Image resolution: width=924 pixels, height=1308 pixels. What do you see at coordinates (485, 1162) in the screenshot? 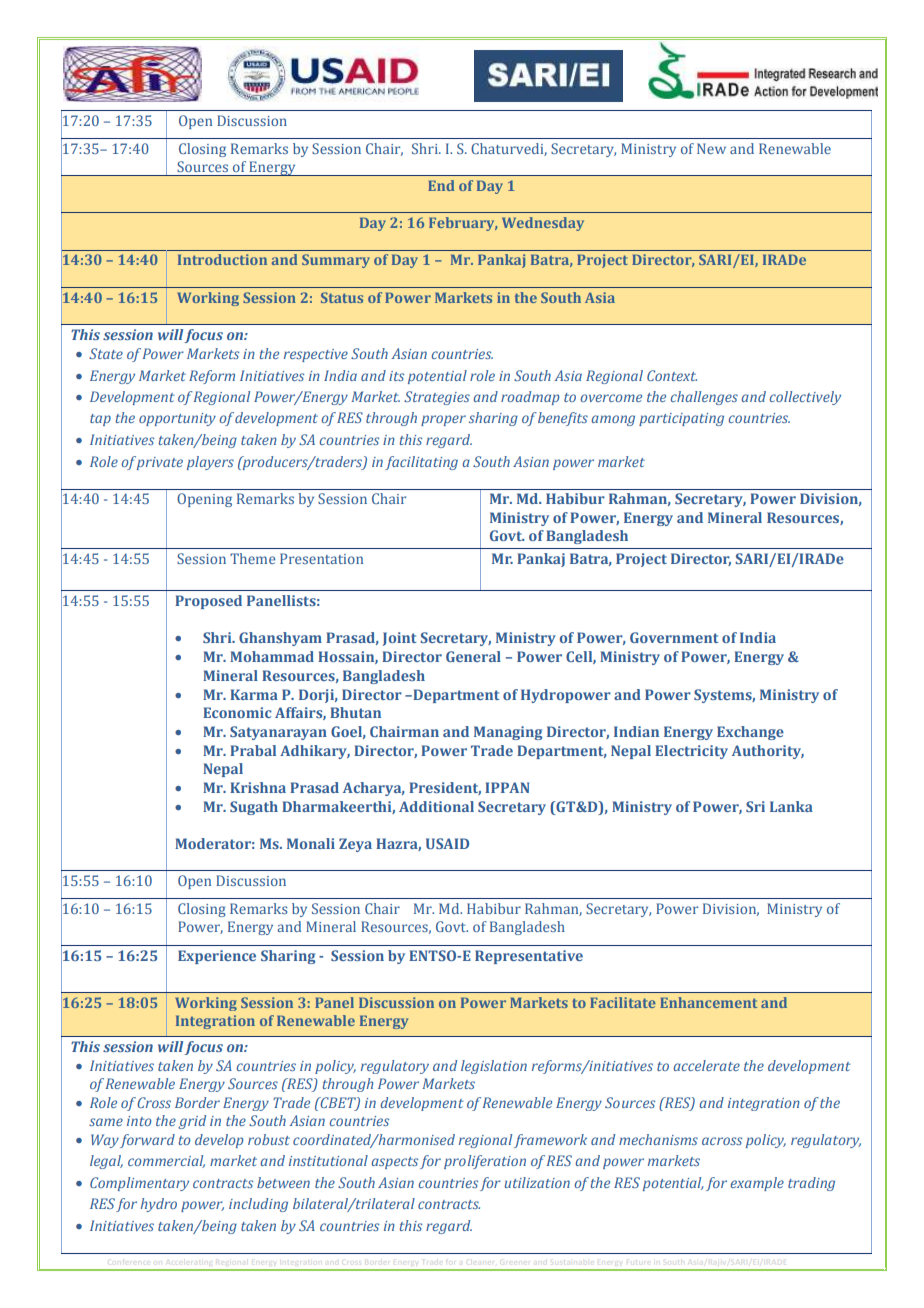
I see `proliferation` at bounding box center [485, 1162].
